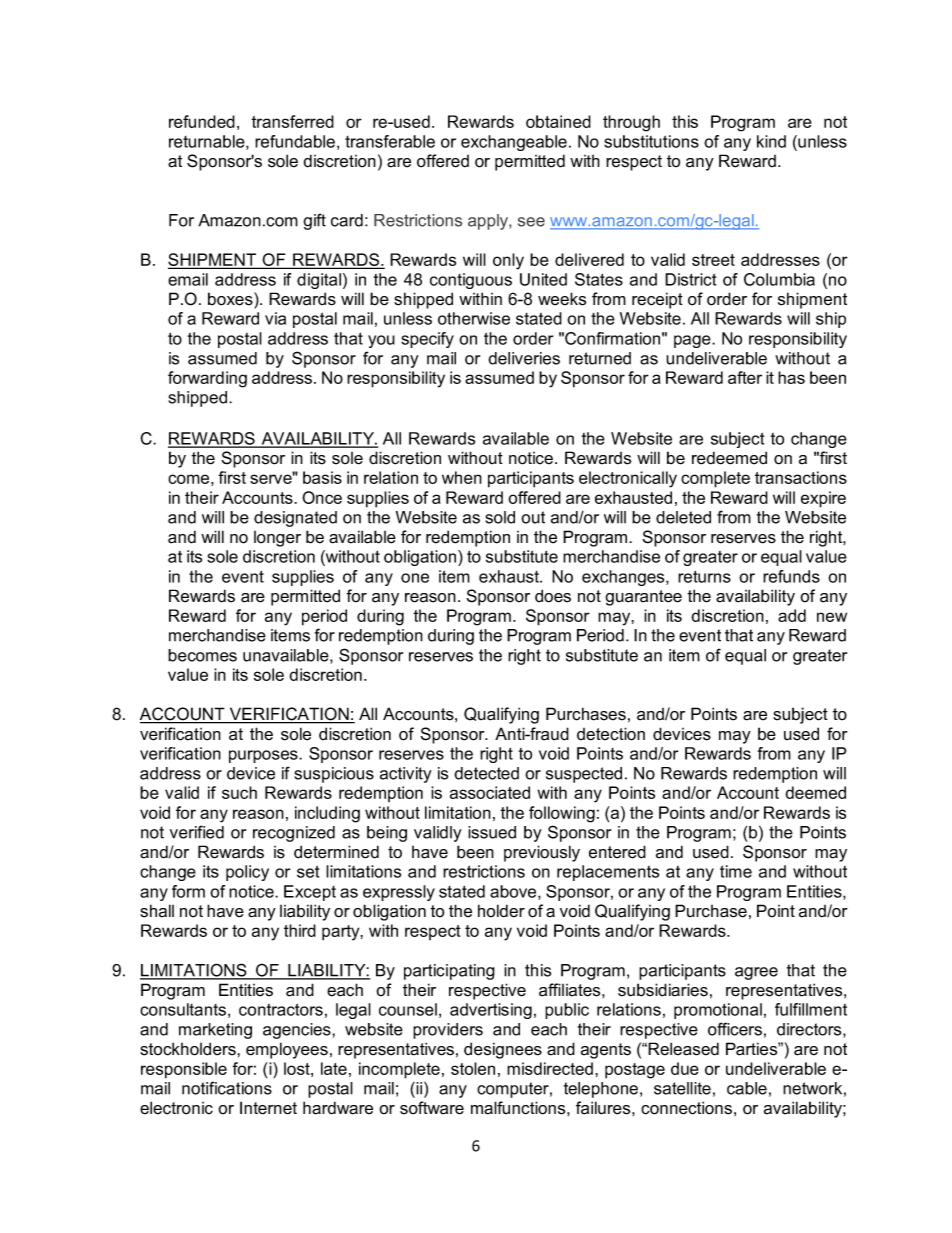 The image size is (952, 1233). Describe the element at coordinates (801, 477) in the document. I see `transactions` at that location.
